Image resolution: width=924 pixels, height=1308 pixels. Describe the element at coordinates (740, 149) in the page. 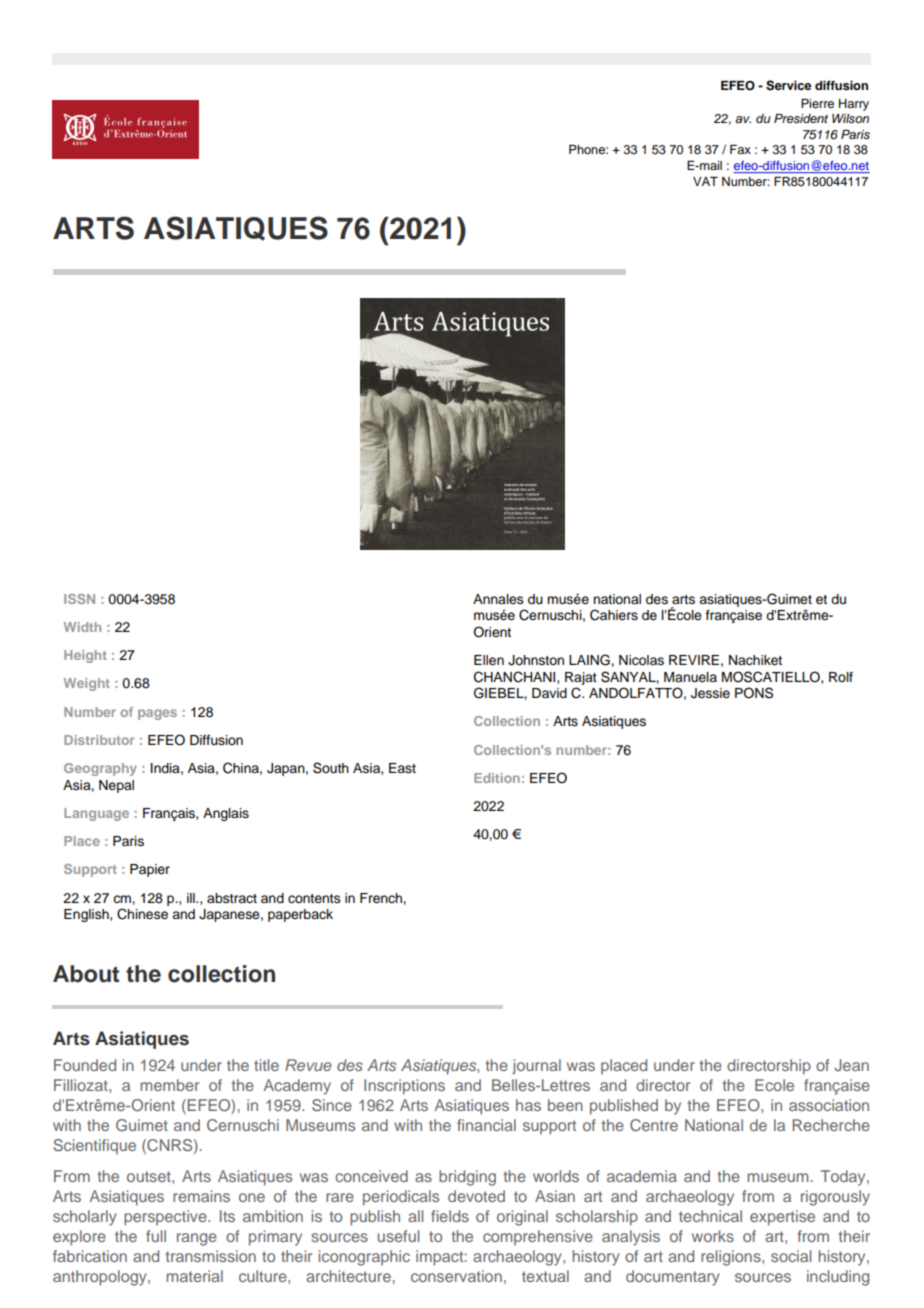

I see `Fax` at that location.
